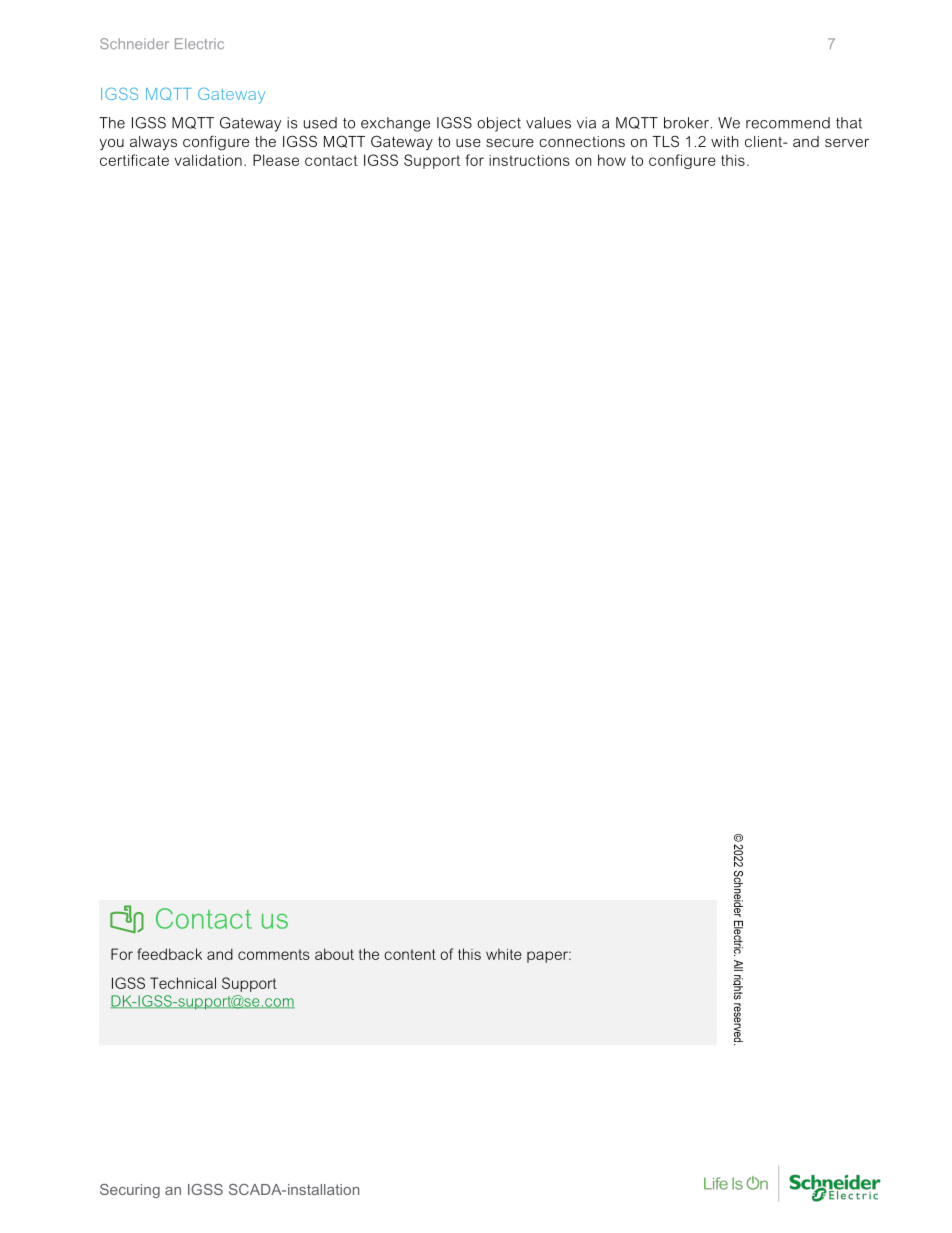 The width and height of the page is (952, 1233). I want to click on secure, so click(510, 143).
